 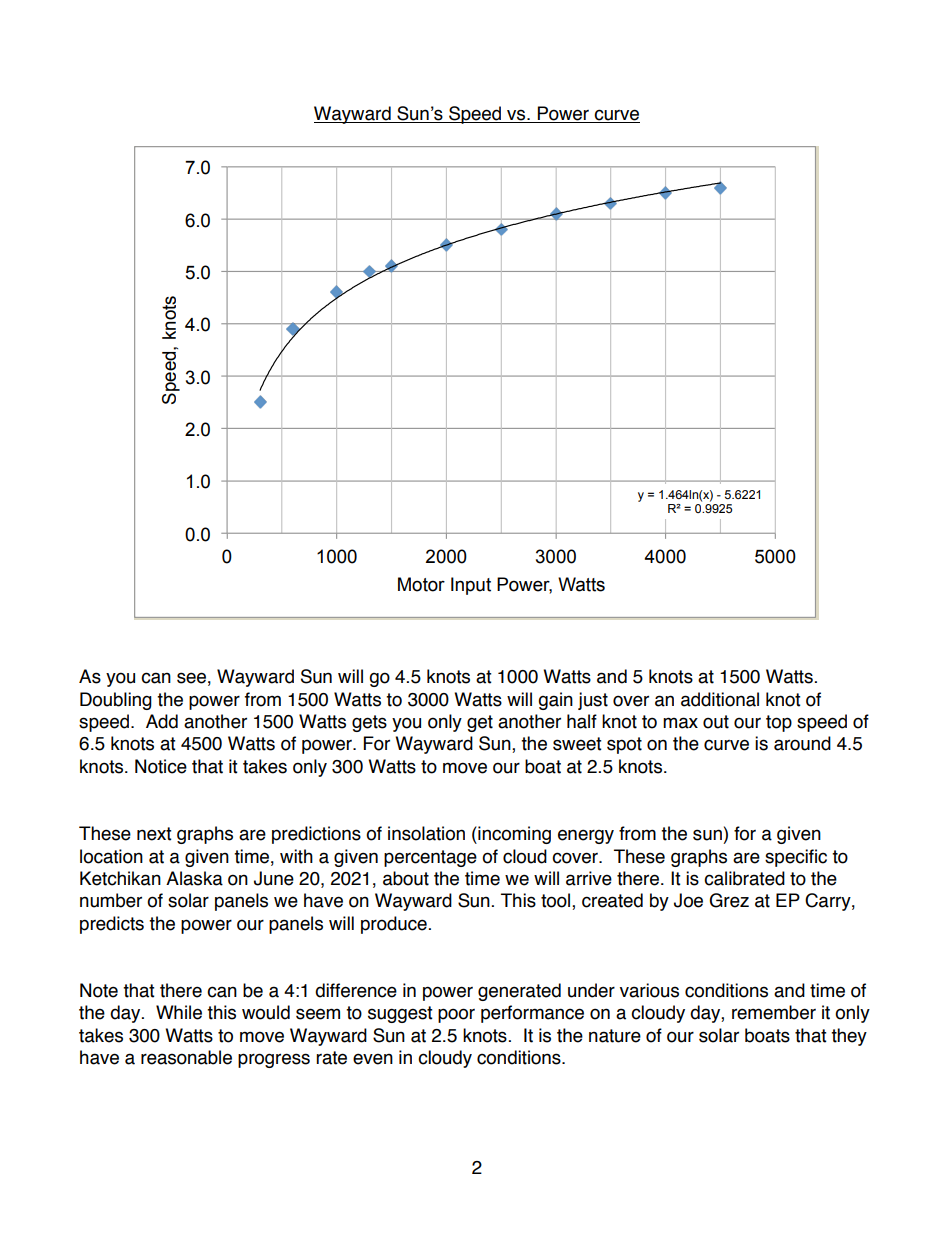 I want to click on Motor, so click(x=421, y=584).
